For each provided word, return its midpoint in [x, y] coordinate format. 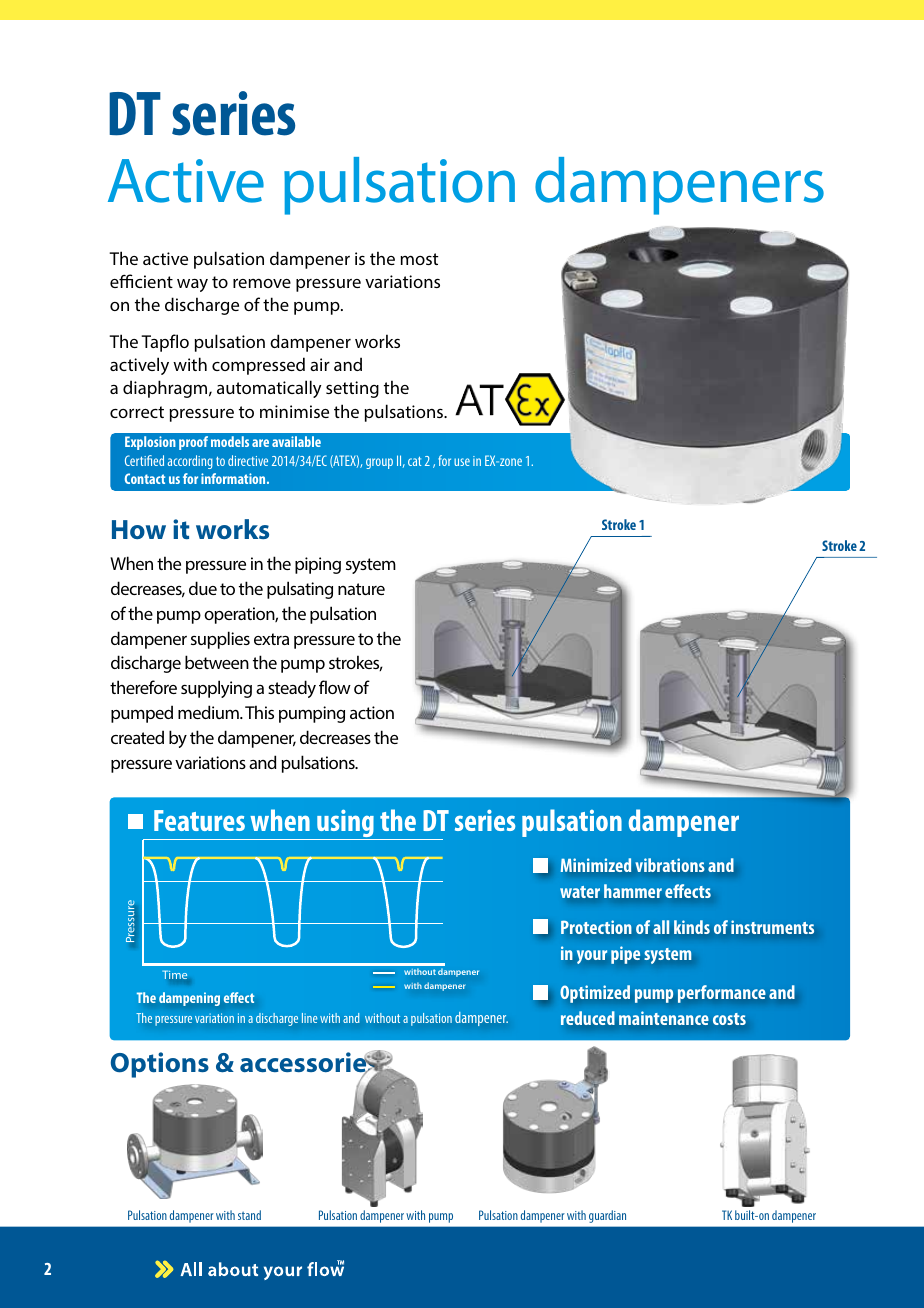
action [372, 712]
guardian [607, 1216]
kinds [692, 927]
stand [249, 1215]
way [192, 285]
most [419, 259]
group [379, 463]
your [592, 957]
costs [729, 1019]
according [190, 462]
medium [209, 712]
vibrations [670, 865]
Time [174, 974]
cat [414, 461]
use [462, 462]
